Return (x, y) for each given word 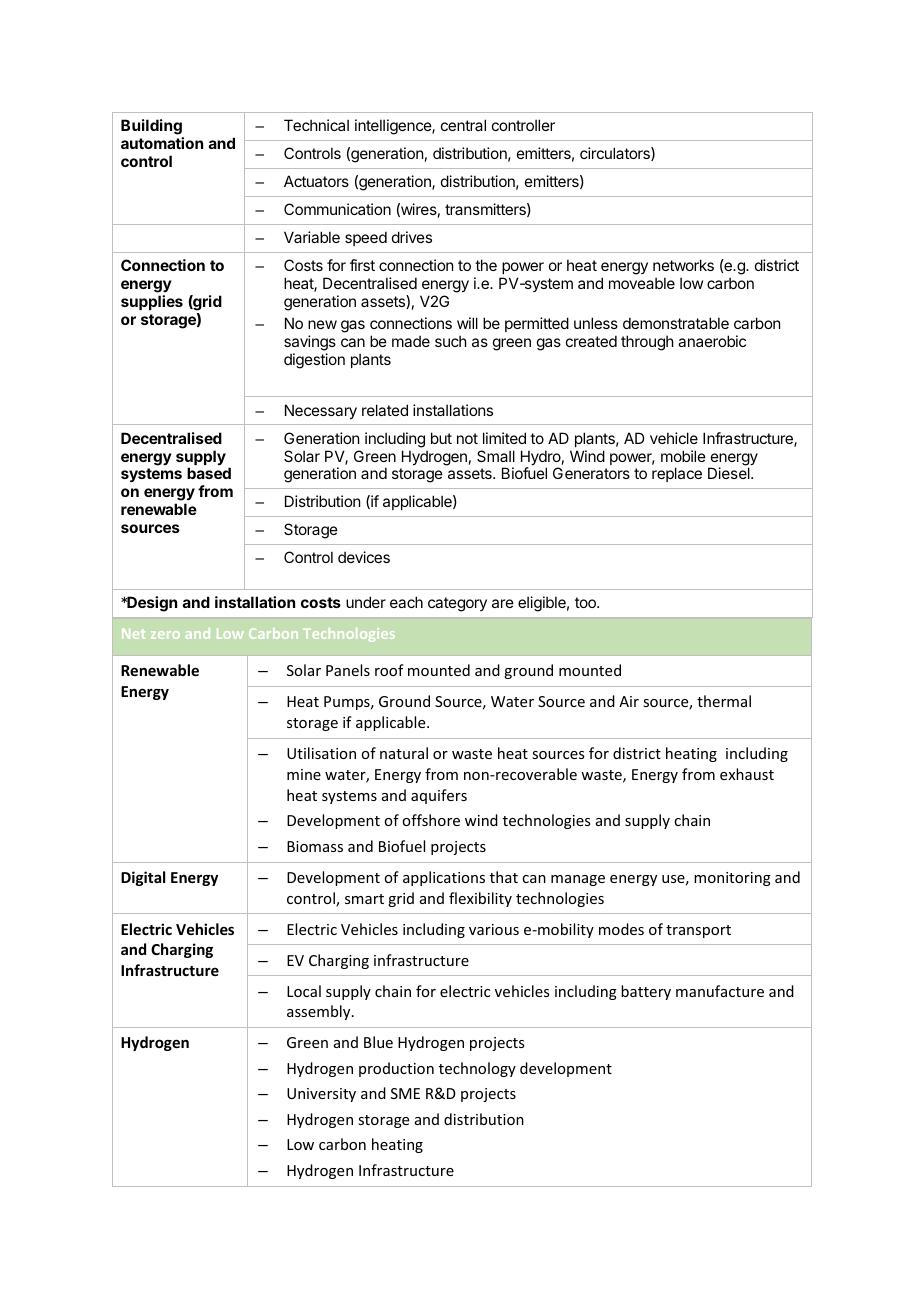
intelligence (394, 127)
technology (477, 1069)
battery (646, 992)
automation (162, 143)
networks (683, 265)
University (321, 1095)
